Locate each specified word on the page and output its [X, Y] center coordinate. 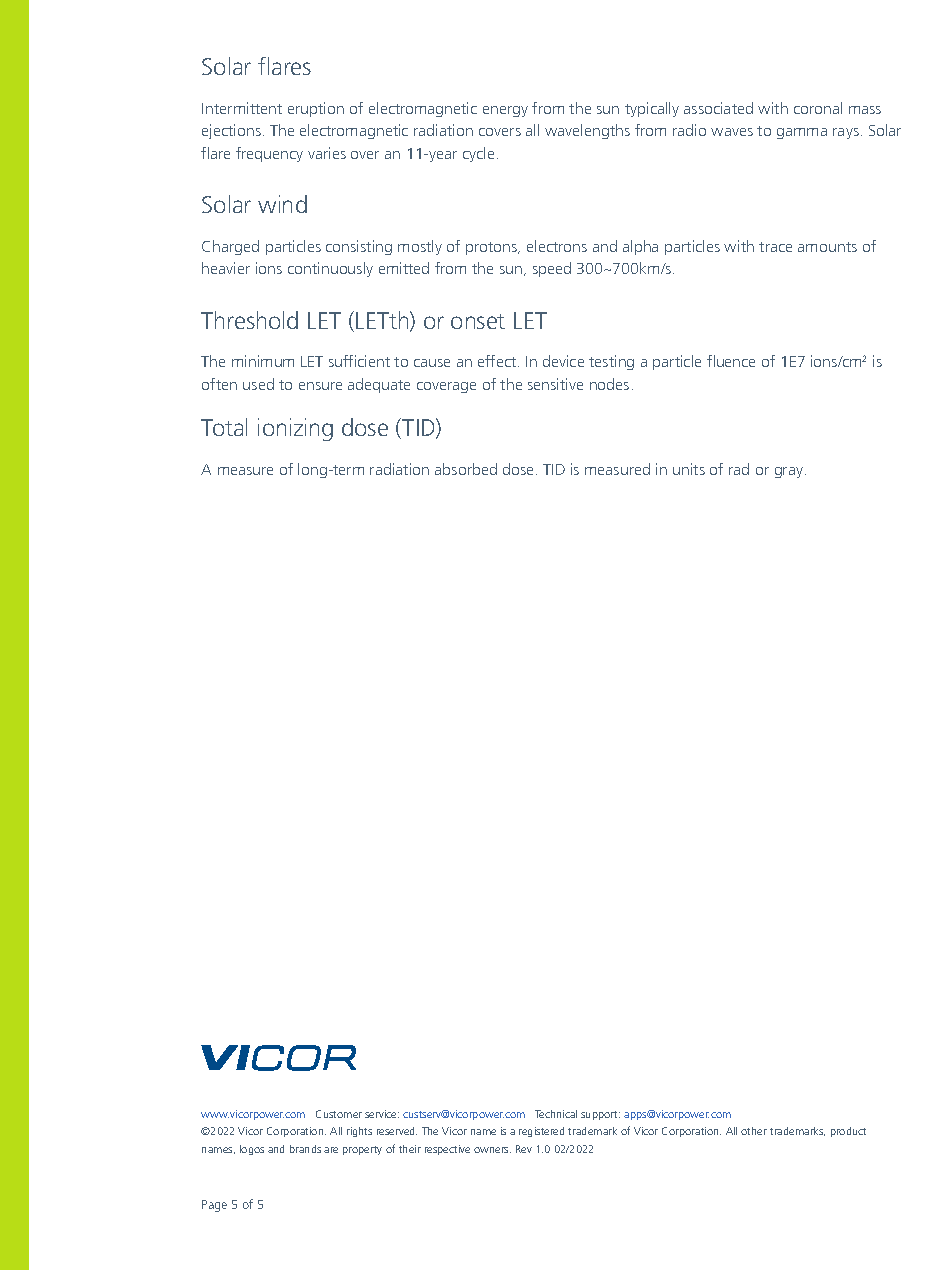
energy [505, 111]
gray [790, 472]
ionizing [295, 429]
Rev [524, 1149]
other [754, 1131]
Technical [556, 1114]
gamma [802, 133]
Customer [339, 1114]
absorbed [466, 469]
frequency [269, 154]
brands [305, 1149]
